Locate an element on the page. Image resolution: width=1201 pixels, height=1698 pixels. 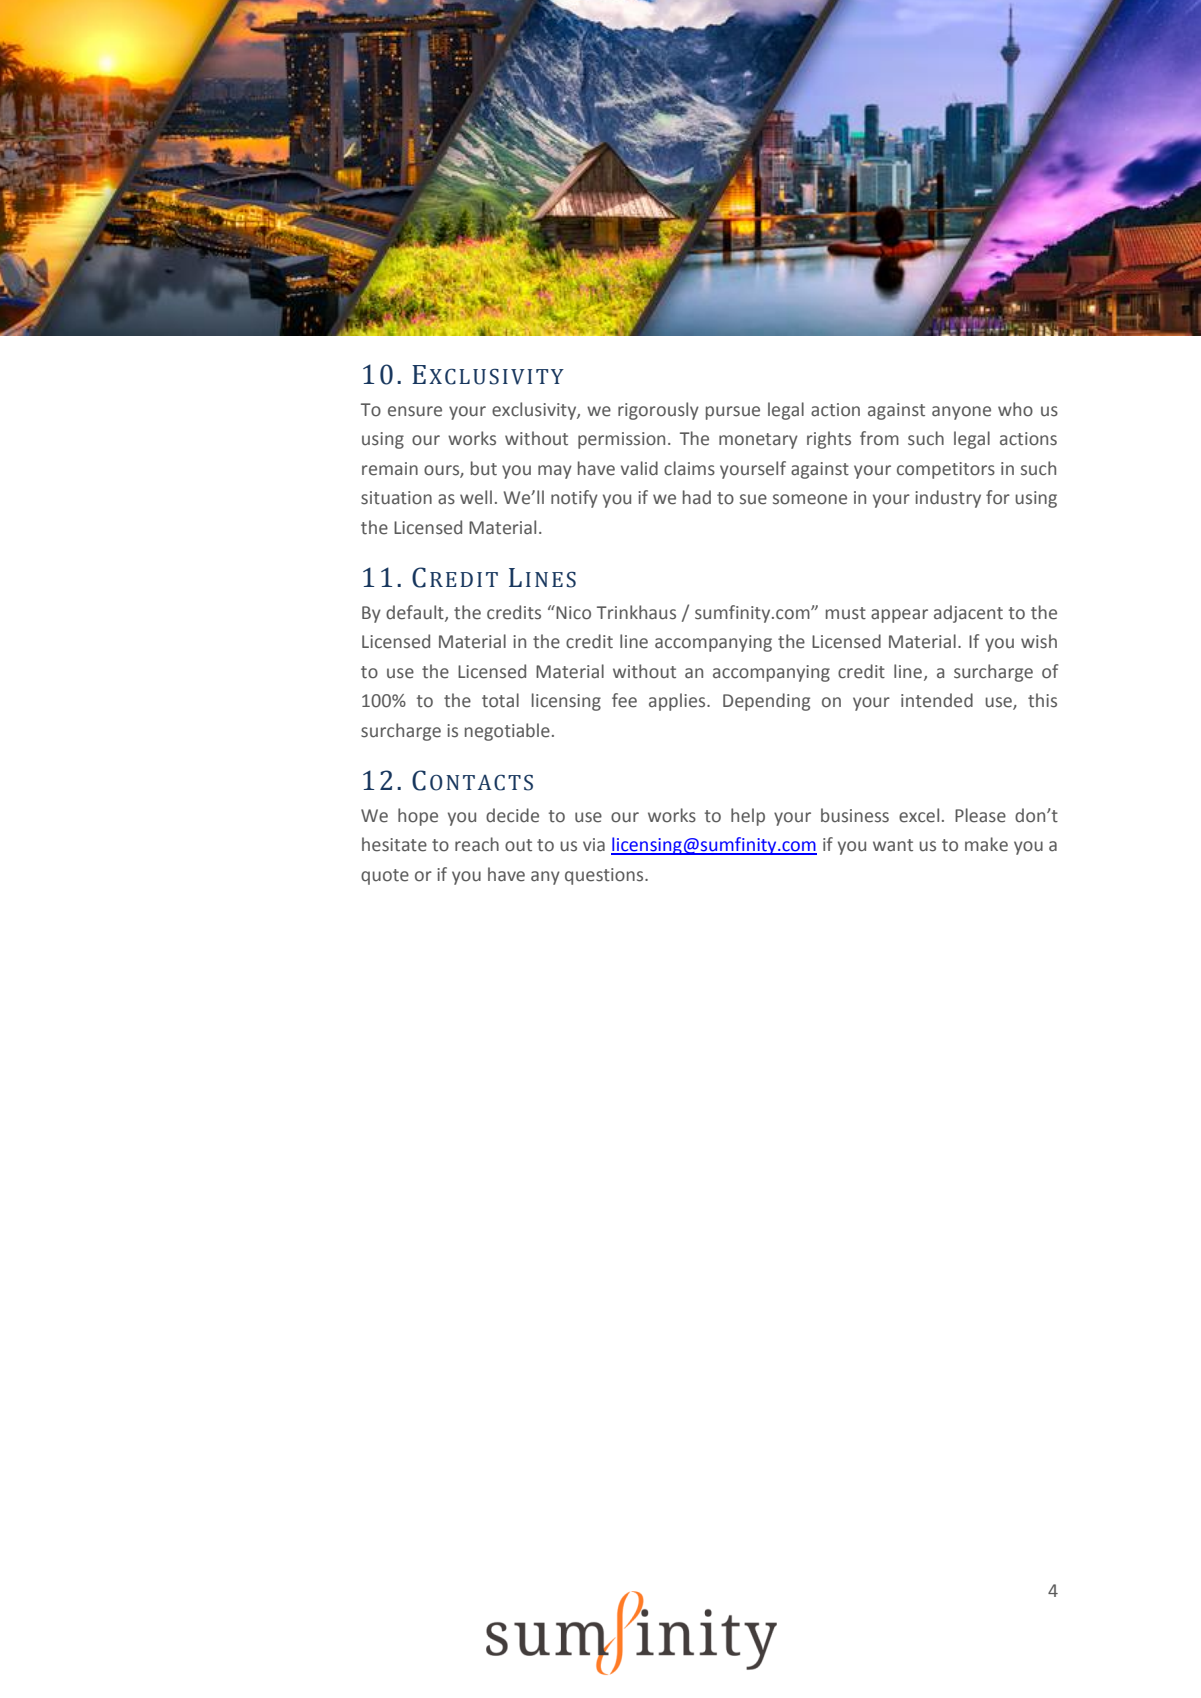
reach is located at coordinates (477, 844).
